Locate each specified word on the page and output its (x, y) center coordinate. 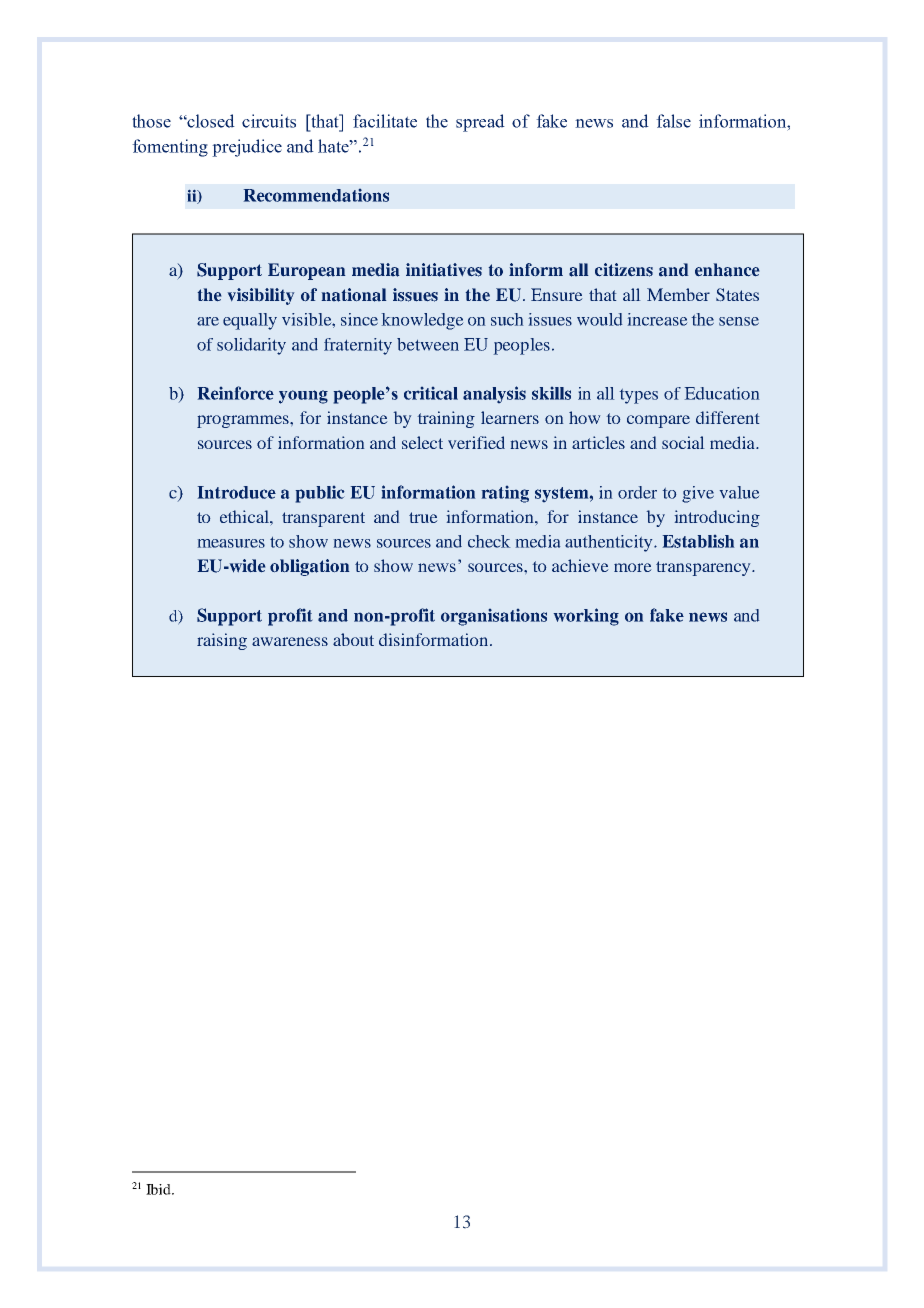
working (586, 617)
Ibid (159, 1189)
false (673, 121)
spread (480, 123)
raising (222, 641)
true (423, 517)
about (353, 639)
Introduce (237, 492)
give (698, 494)
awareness (290, 641)
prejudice (247, 148)
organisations (494, 617)
